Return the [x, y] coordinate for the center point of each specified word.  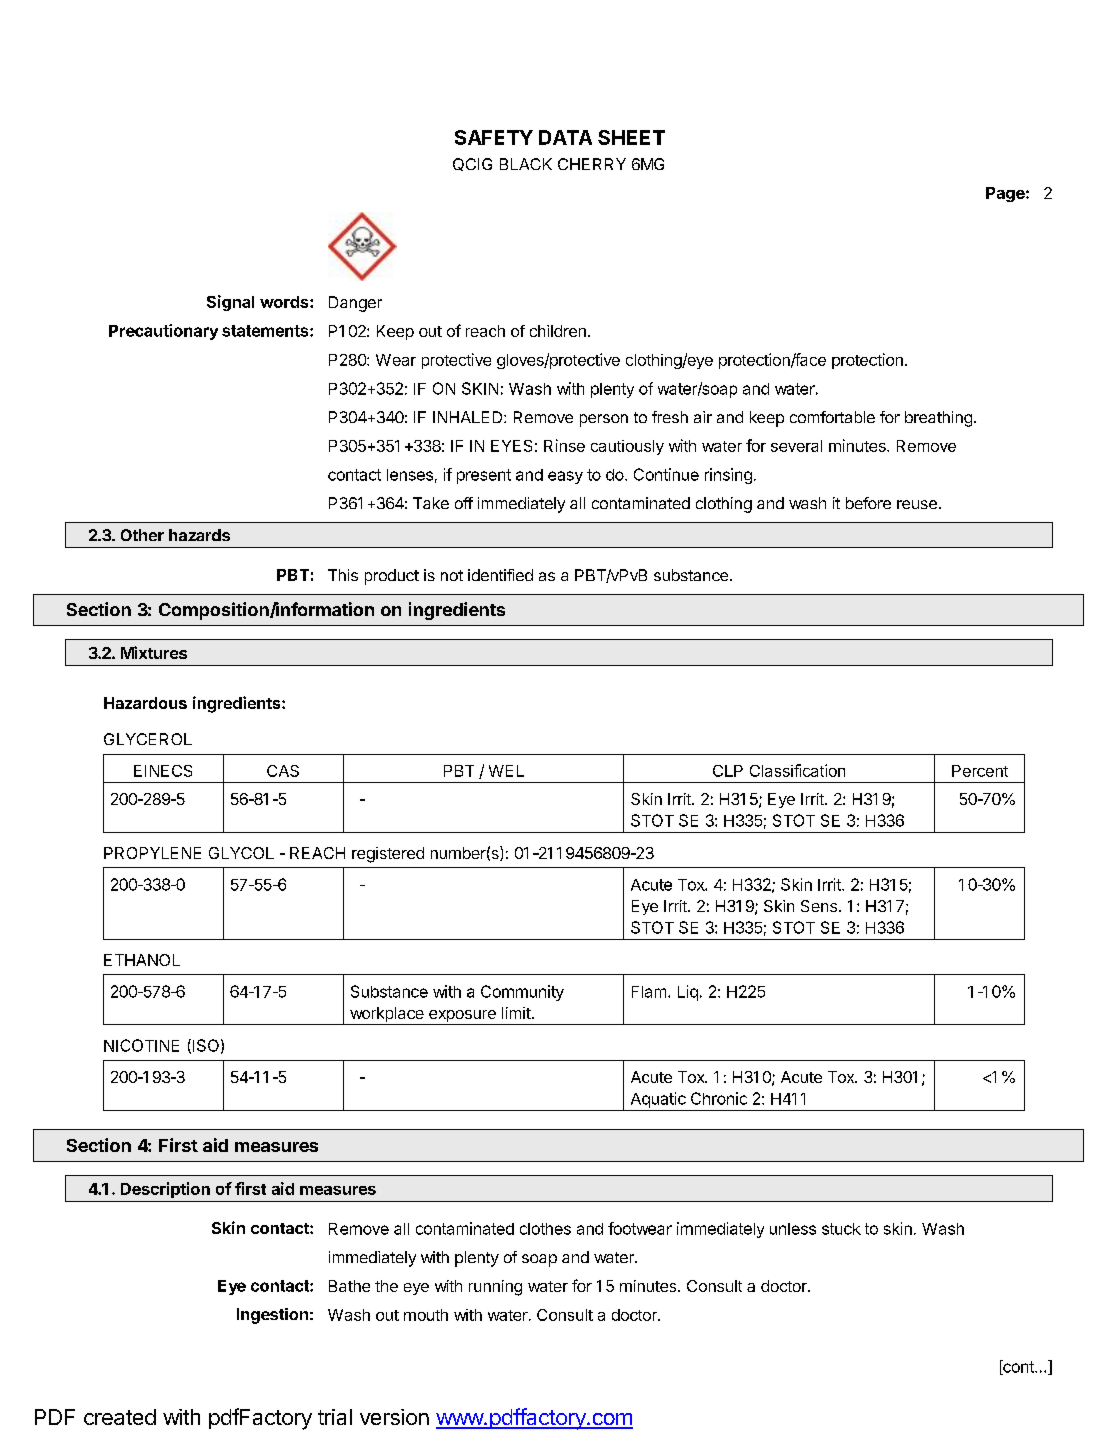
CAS [283, 771]
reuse [917, 504]
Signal [230, 303]
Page [1006, 194]
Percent [980, 771]
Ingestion [272, 1316]
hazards [199, 535]
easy [565, 477]
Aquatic [658, 1100]
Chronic [719, 1098]
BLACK [526, 164]
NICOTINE [141, 1045]
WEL [506, 771]
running [495, 1288]
